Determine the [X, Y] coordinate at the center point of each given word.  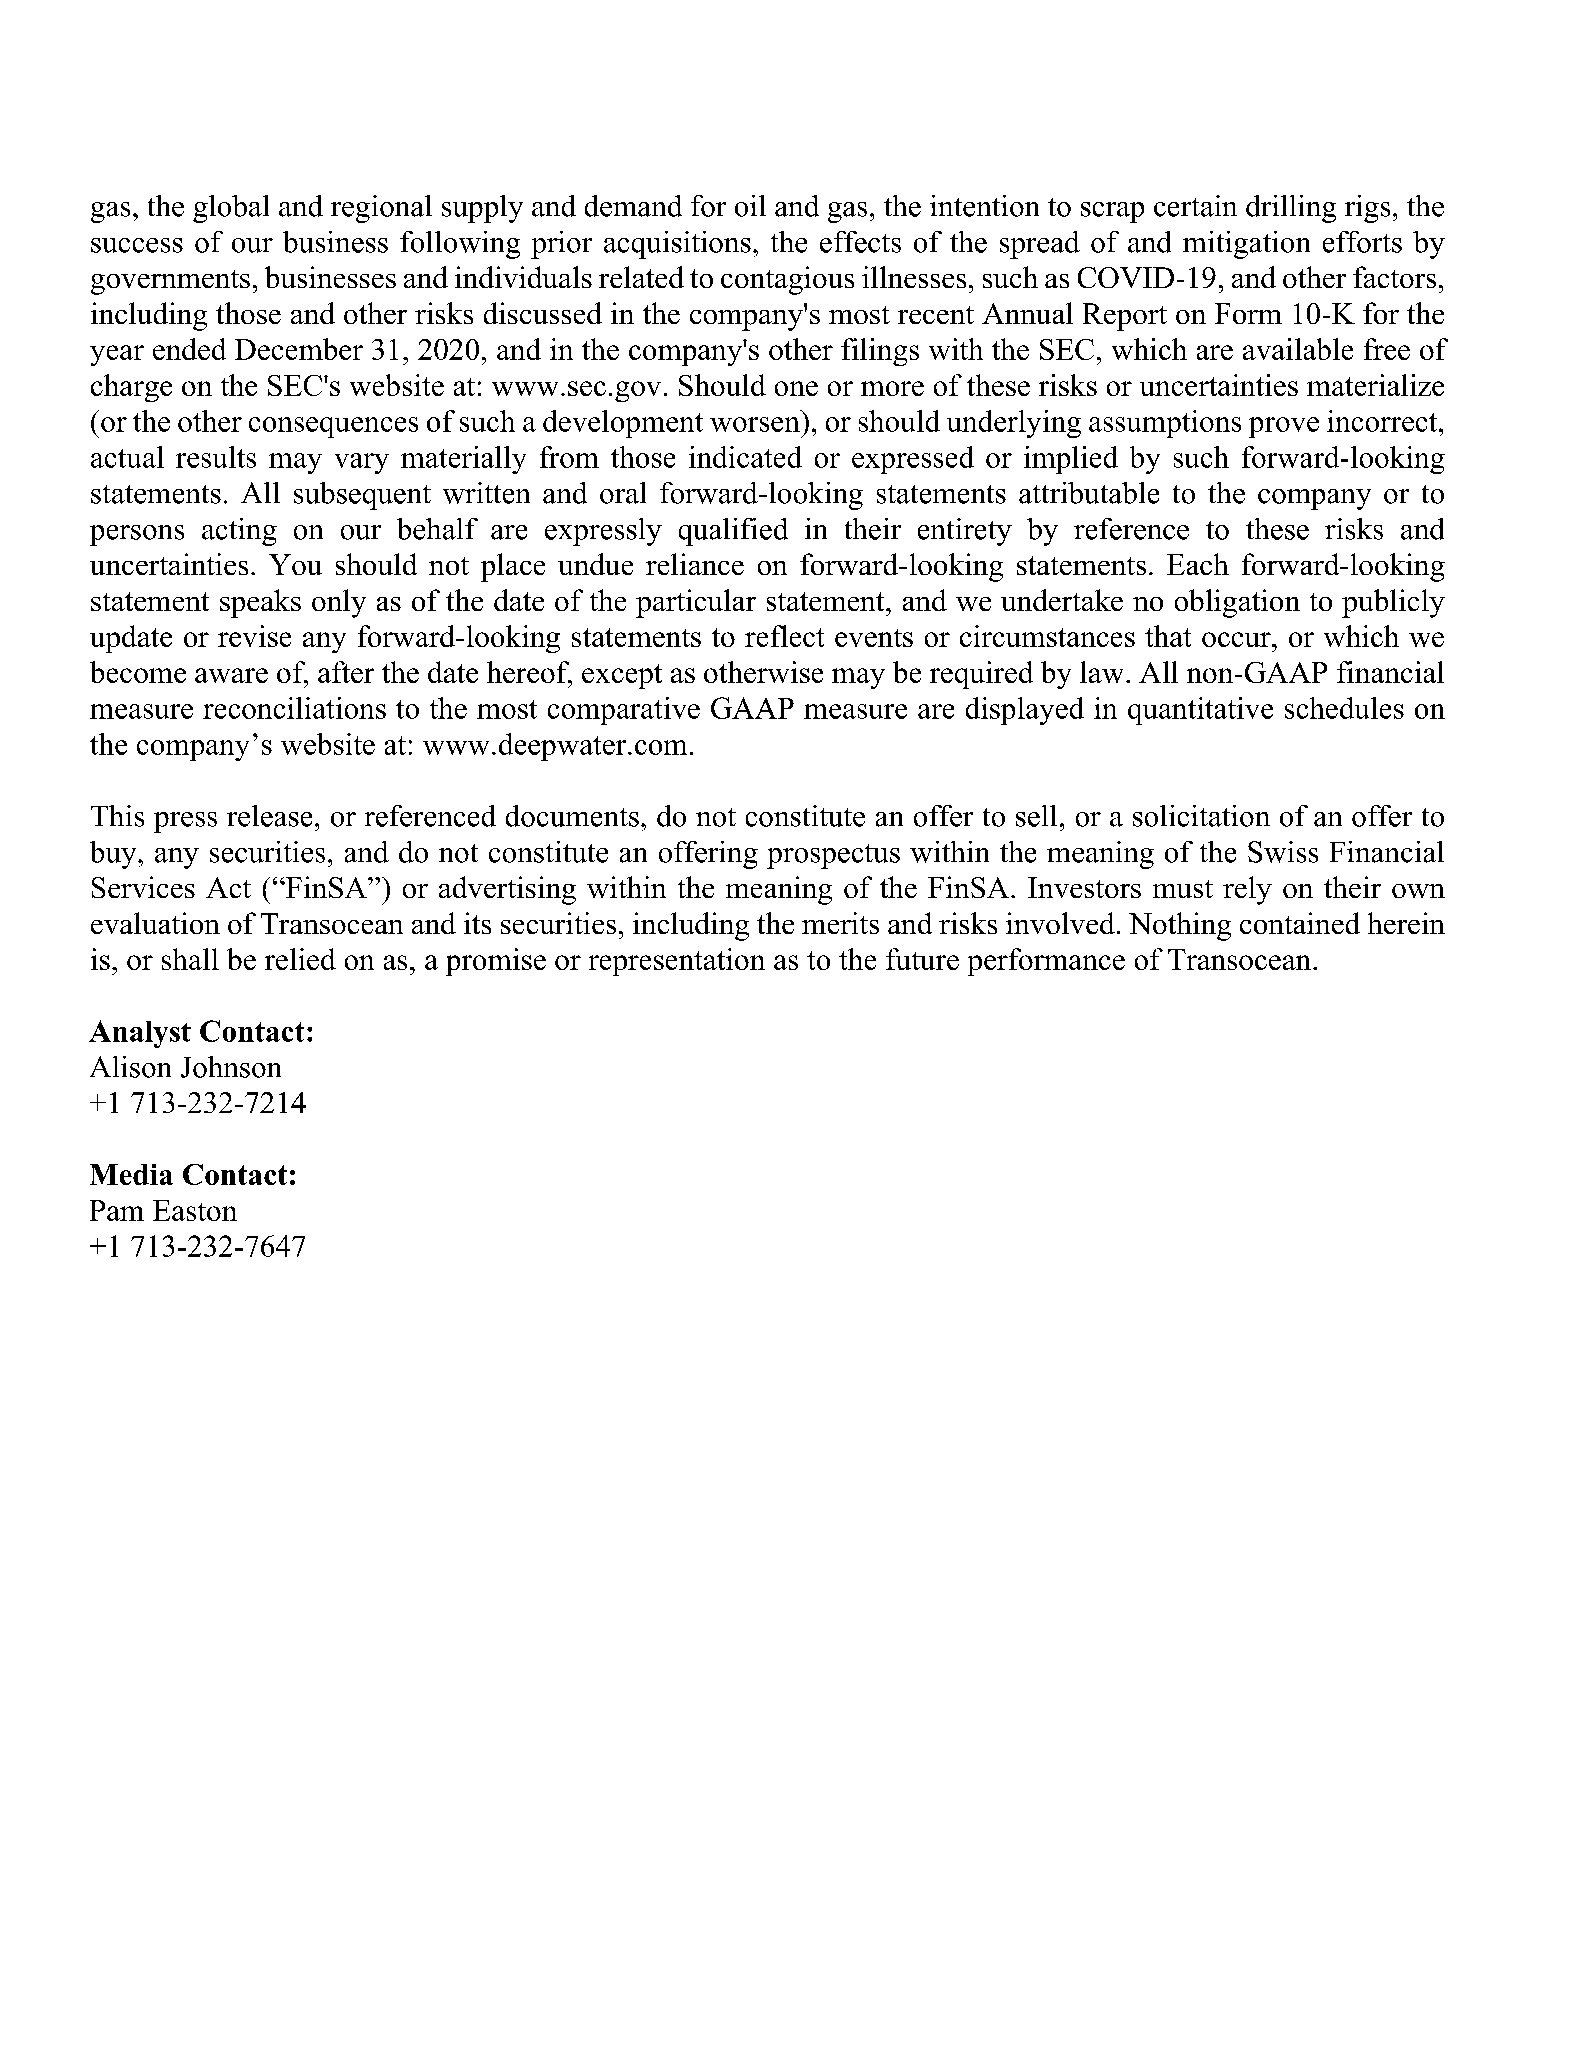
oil [750, 206]
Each [1198, 564]
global [231, 209]
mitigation [1246, 245]
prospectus [833, 856]
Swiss [1283, 852]
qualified [733, 532]
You [295, 564]
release [269, 816]
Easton [195, 1210]
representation [677, 962]
